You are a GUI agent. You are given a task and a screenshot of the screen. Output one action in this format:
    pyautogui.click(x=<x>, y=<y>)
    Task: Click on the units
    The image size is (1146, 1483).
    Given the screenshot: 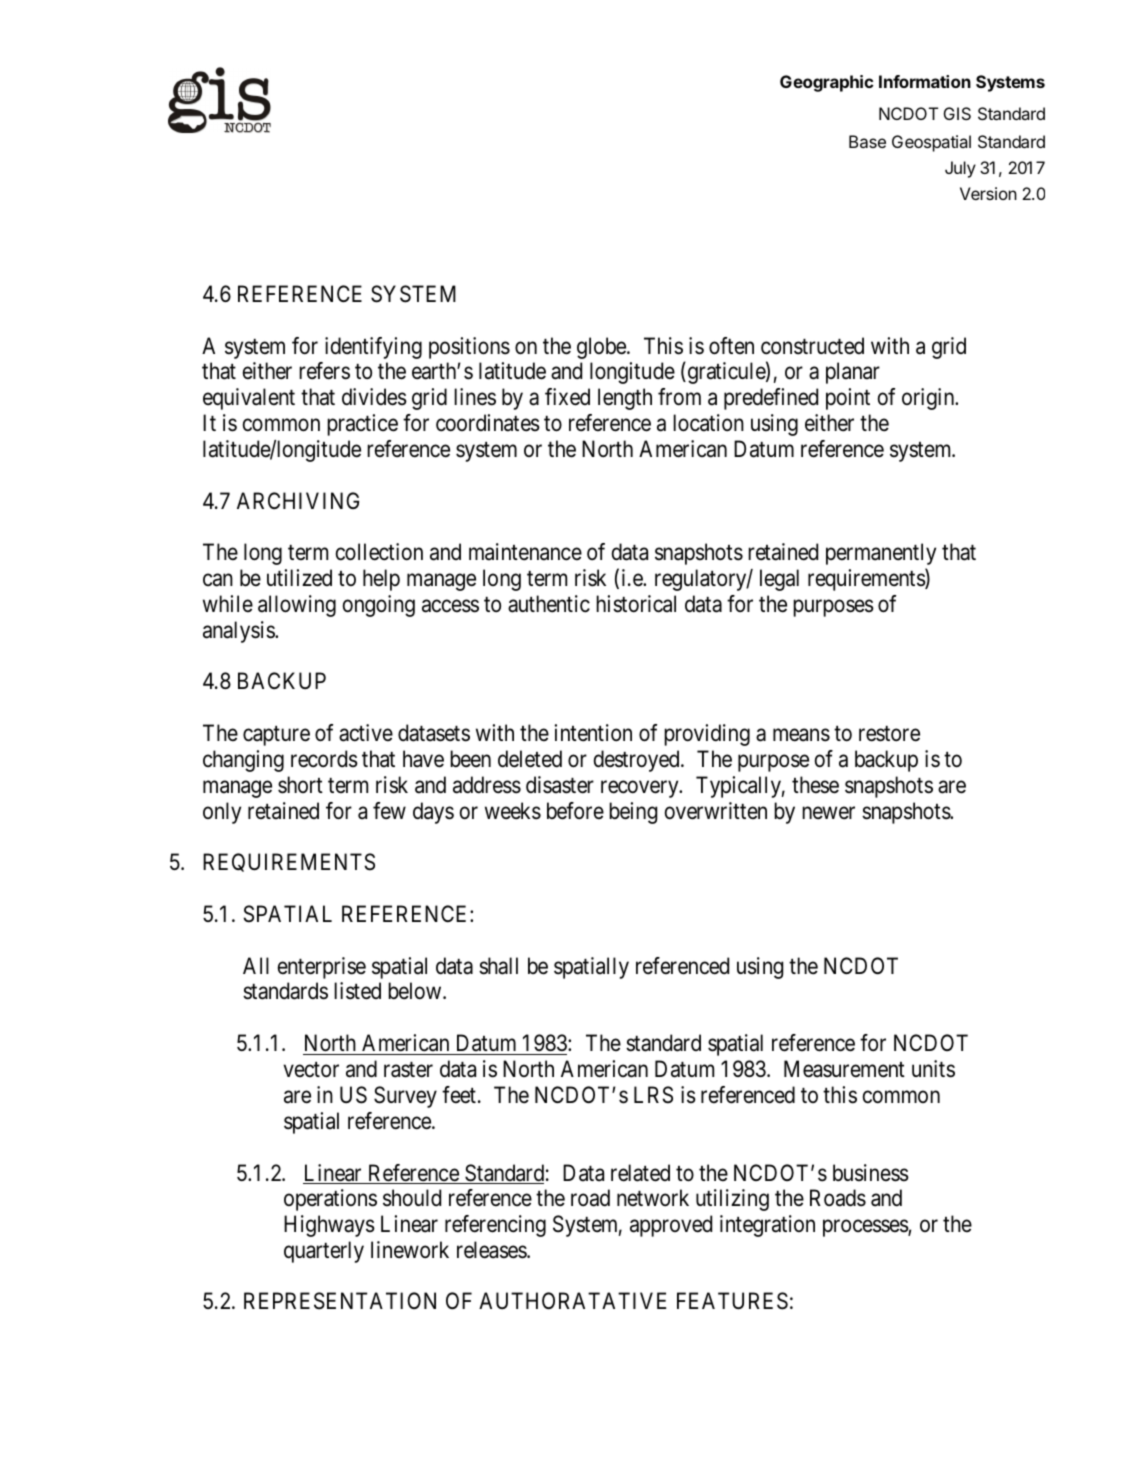 What is the action you would take?
    pyautogui.click(x=933, y=1069)
